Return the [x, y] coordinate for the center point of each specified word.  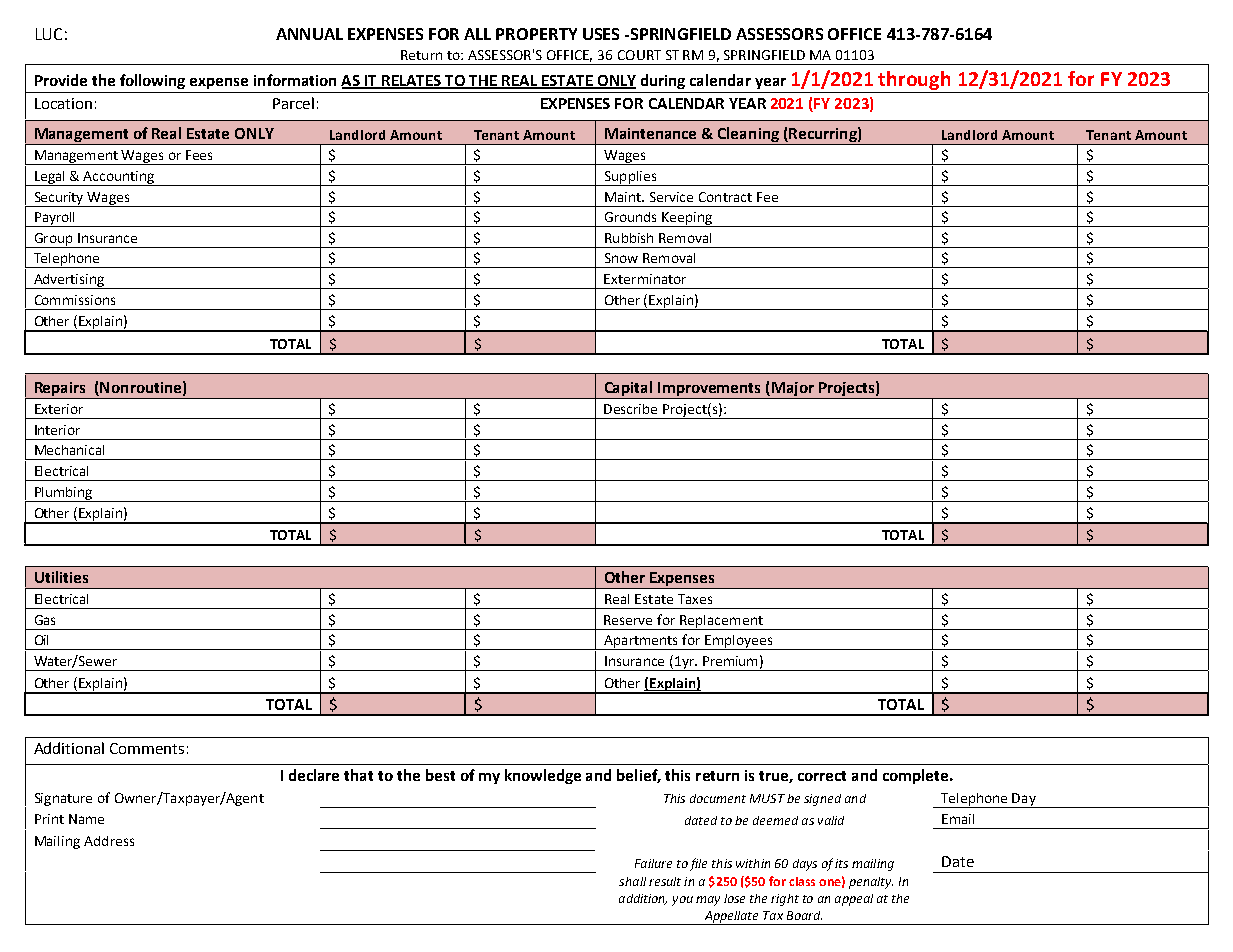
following [152, 81]
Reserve [628, 620]
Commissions [75, 300]
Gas [45, 620]
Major [793, 390]
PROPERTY [536, 34]
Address [109, 841]
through [914, 80]
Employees [739, 642]
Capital [628, 390]
